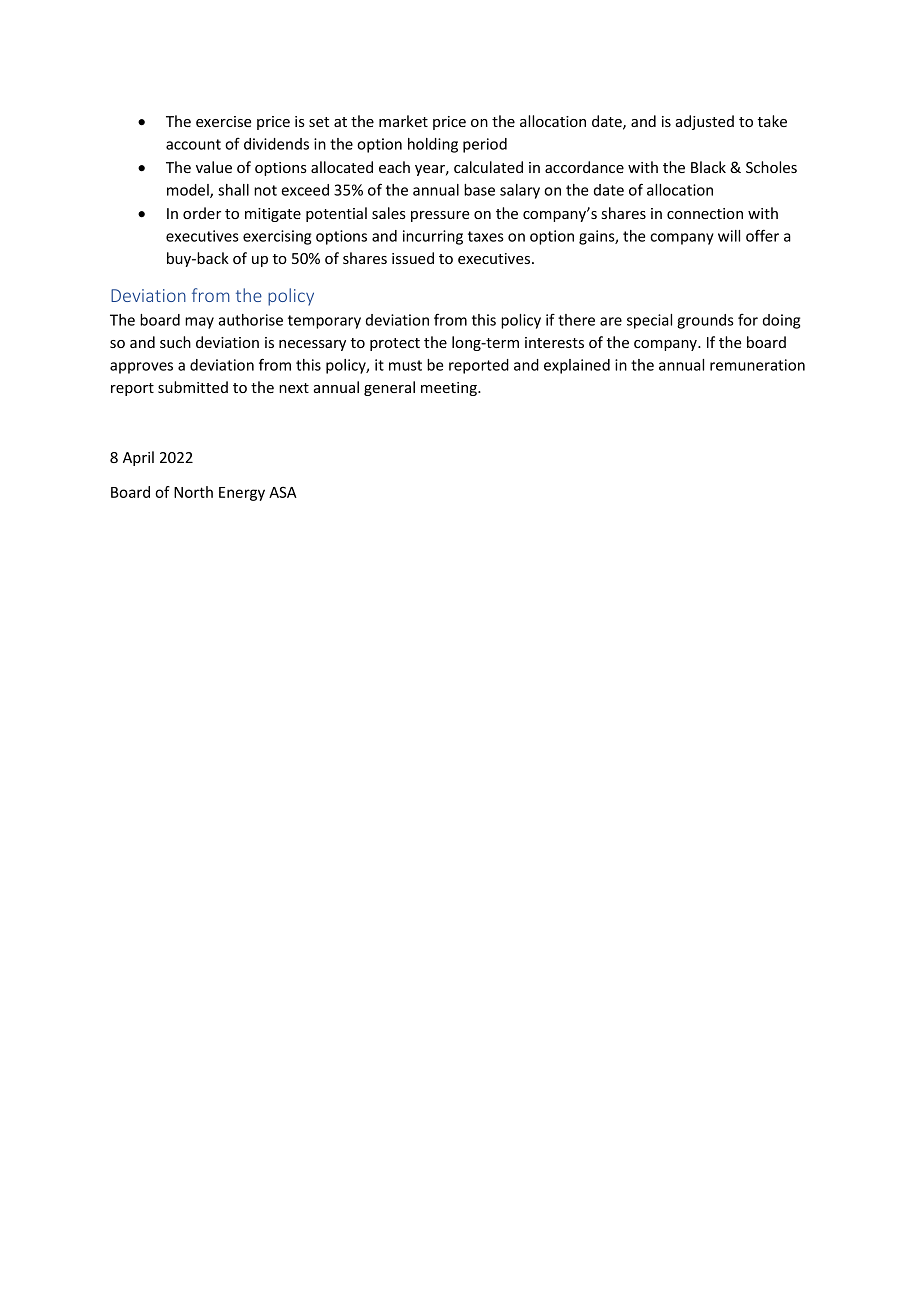 This screenshot has width=924, height=1308. I want to click on grounds, so click(705, 321).
